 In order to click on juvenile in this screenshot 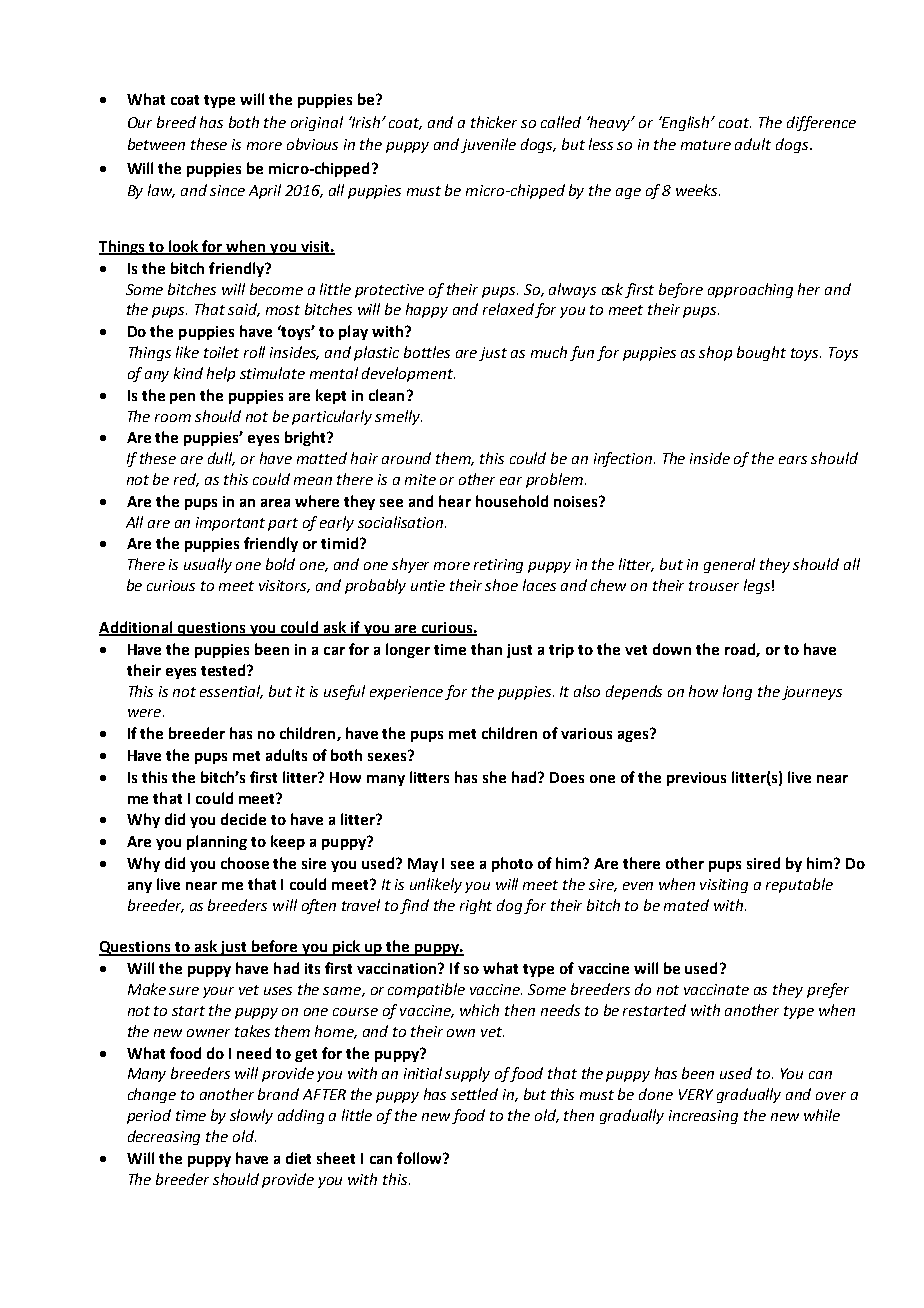, I will do `click(488, 145)`.
